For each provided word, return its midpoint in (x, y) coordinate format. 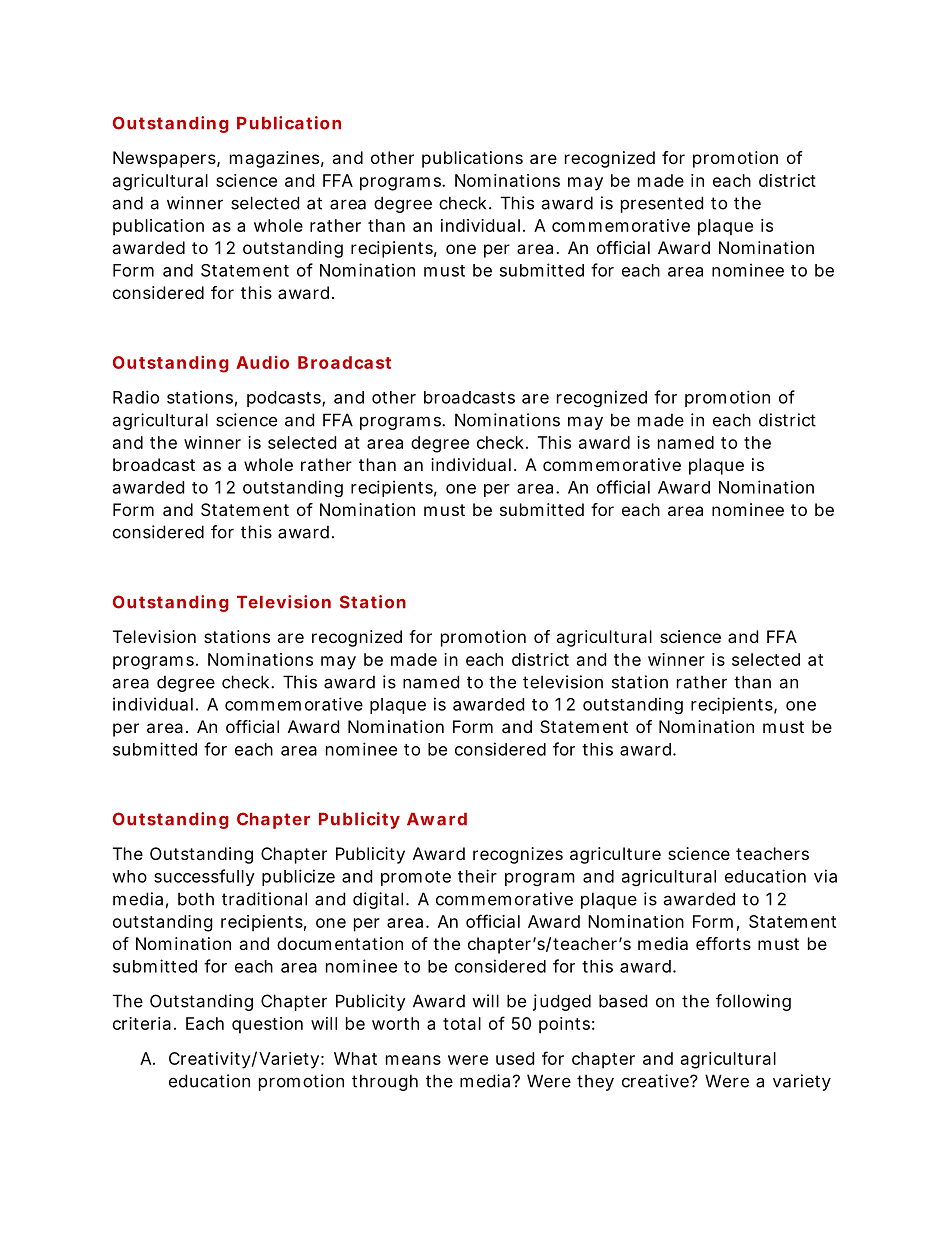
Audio (262, 362)
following (753, 1002)
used (515, 1058)
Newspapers (165, 159)
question (267, 1025)
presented (662, 204)
